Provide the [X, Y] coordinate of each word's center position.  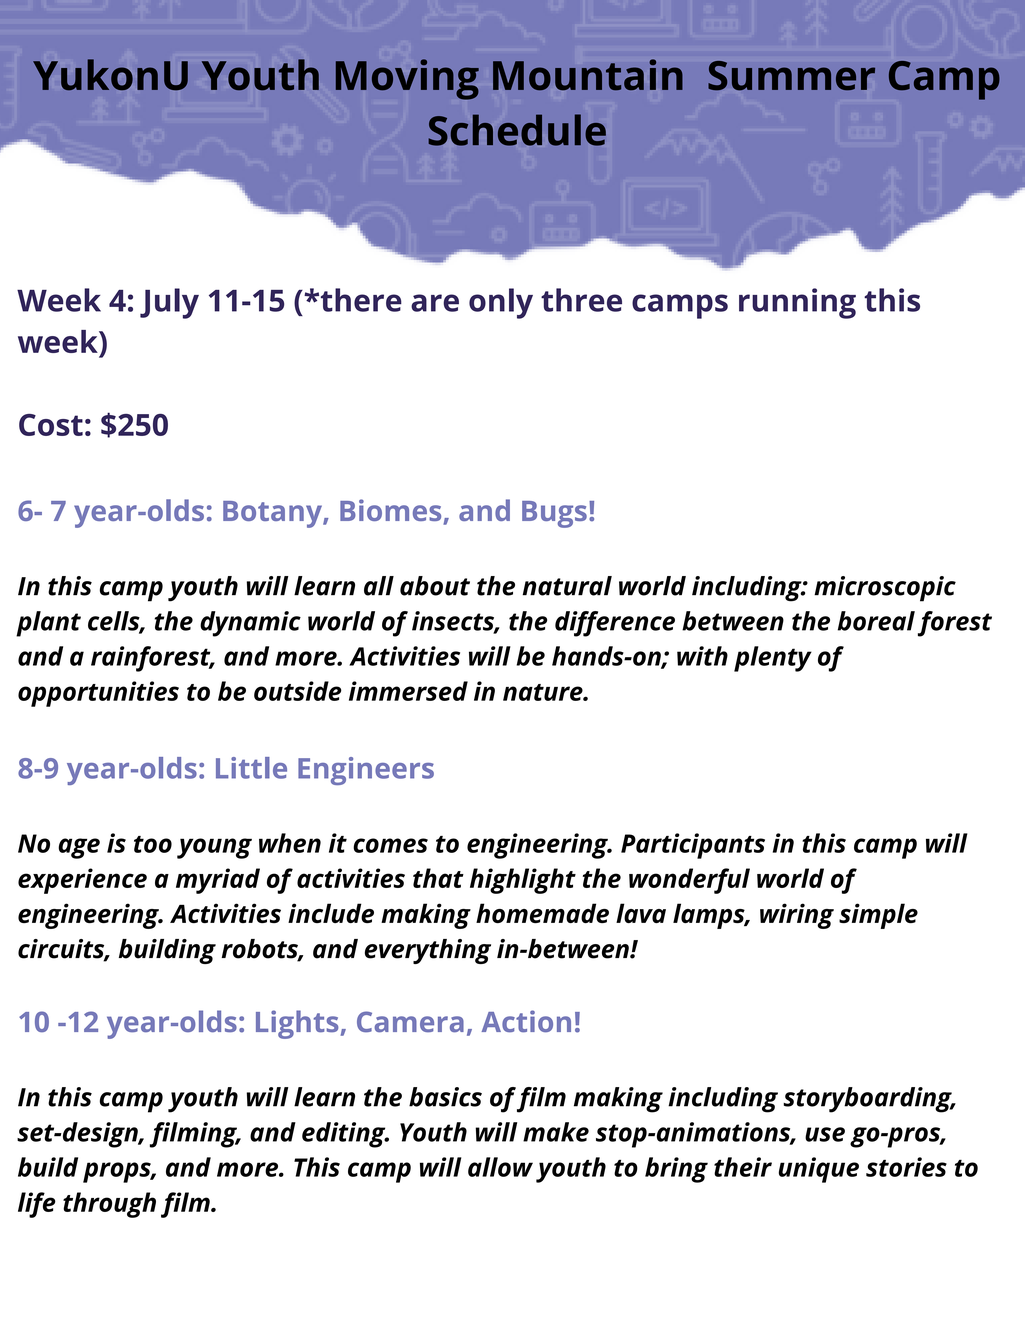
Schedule [517, 130]
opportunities [98, 694]
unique [819, 1170]
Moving [407, 79]
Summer [791, 76]
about [435, 586]
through [109, 1205]
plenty [773, 659]
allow [500, 1167]
